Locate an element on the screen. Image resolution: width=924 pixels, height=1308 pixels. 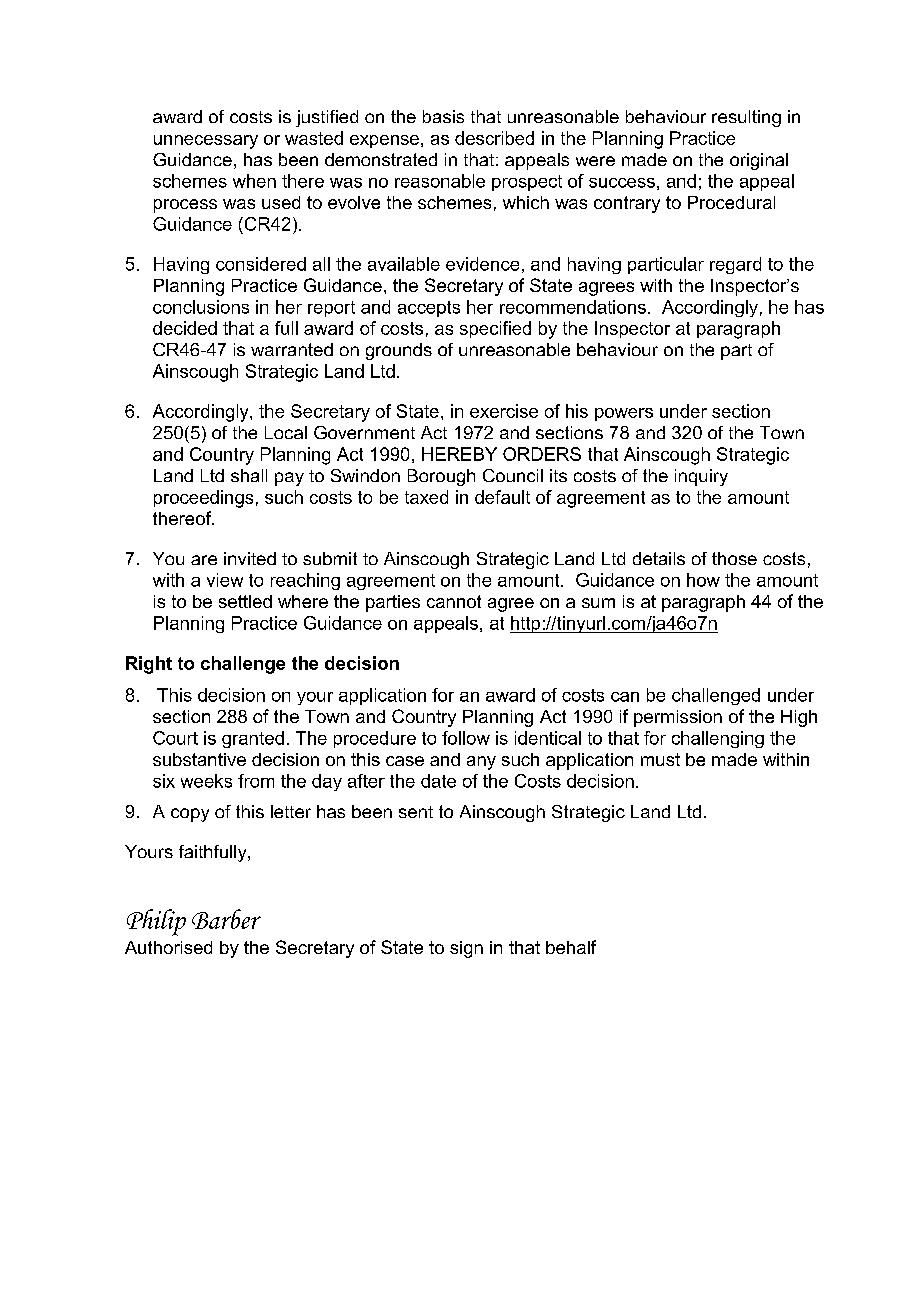
unnecessary is located at coordinates (206, 142).
